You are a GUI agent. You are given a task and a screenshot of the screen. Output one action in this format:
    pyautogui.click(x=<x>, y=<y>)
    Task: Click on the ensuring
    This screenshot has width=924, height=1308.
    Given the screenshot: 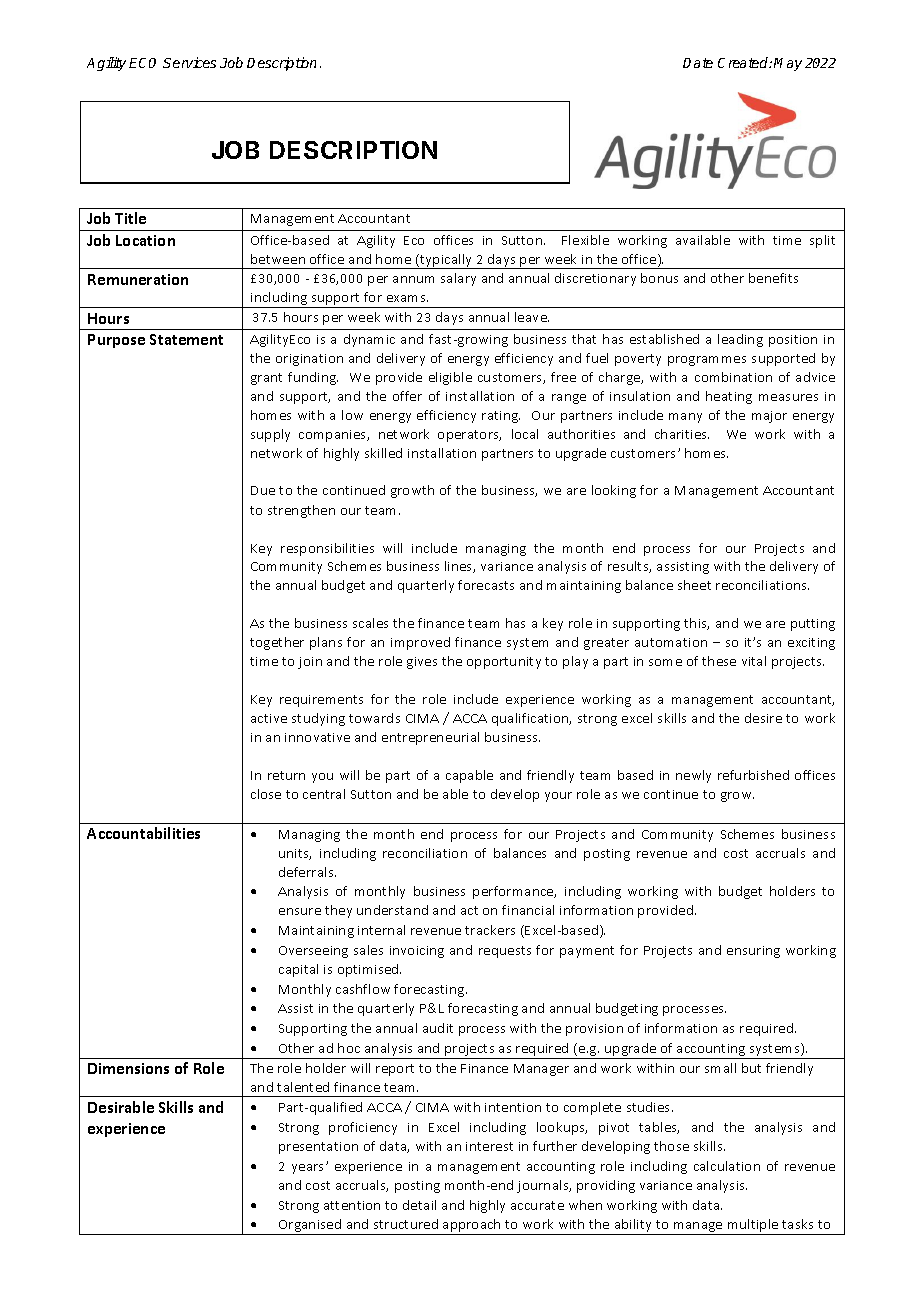 What is the action you would take?
    pyautogui.click(x=753, y=952)
